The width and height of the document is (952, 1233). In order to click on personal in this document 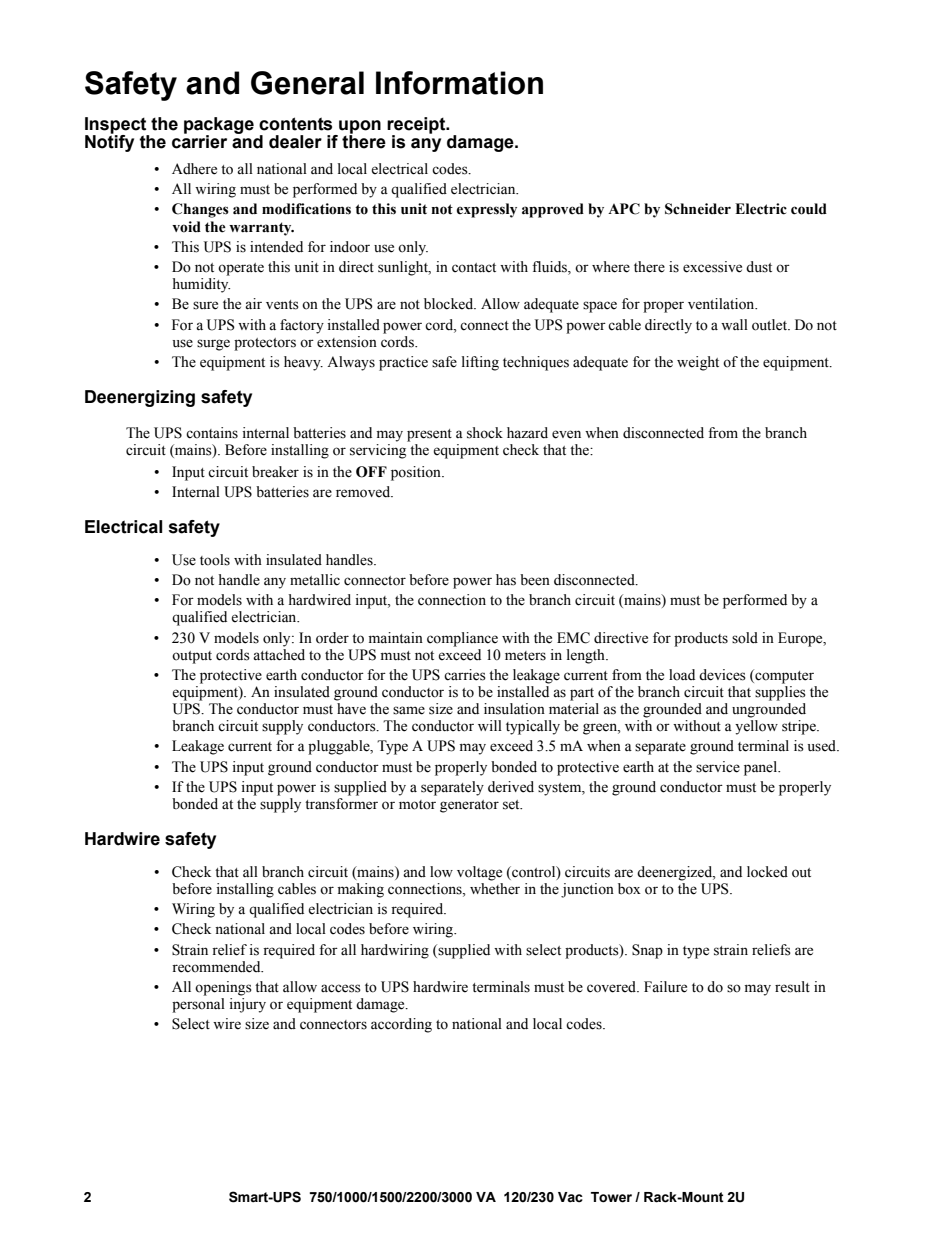, I will do `click(198, 1005)`.
